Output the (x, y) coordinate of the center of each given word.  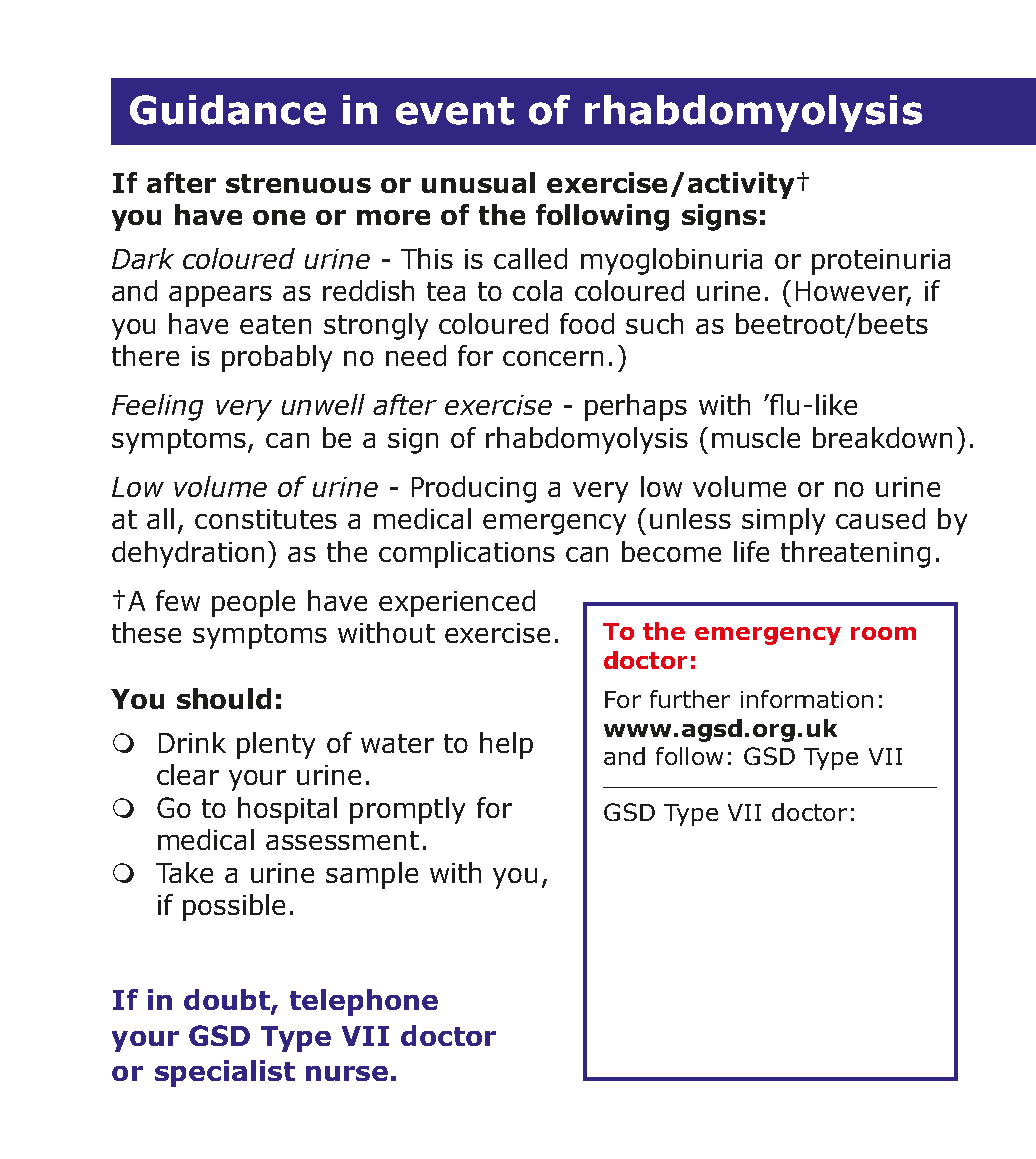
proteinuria (881, 262)
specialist (225, 1073)
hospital (287, 810)
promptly (407, 810)
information (807, 699)
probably (277, 358)
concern (553, 358)
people (253, 603)
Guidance (228, 110)
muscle (756, 437)
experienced (457, 603)
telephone (364, 1002)
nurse (347, 1073)
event (455, 111)
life (751, 551)
